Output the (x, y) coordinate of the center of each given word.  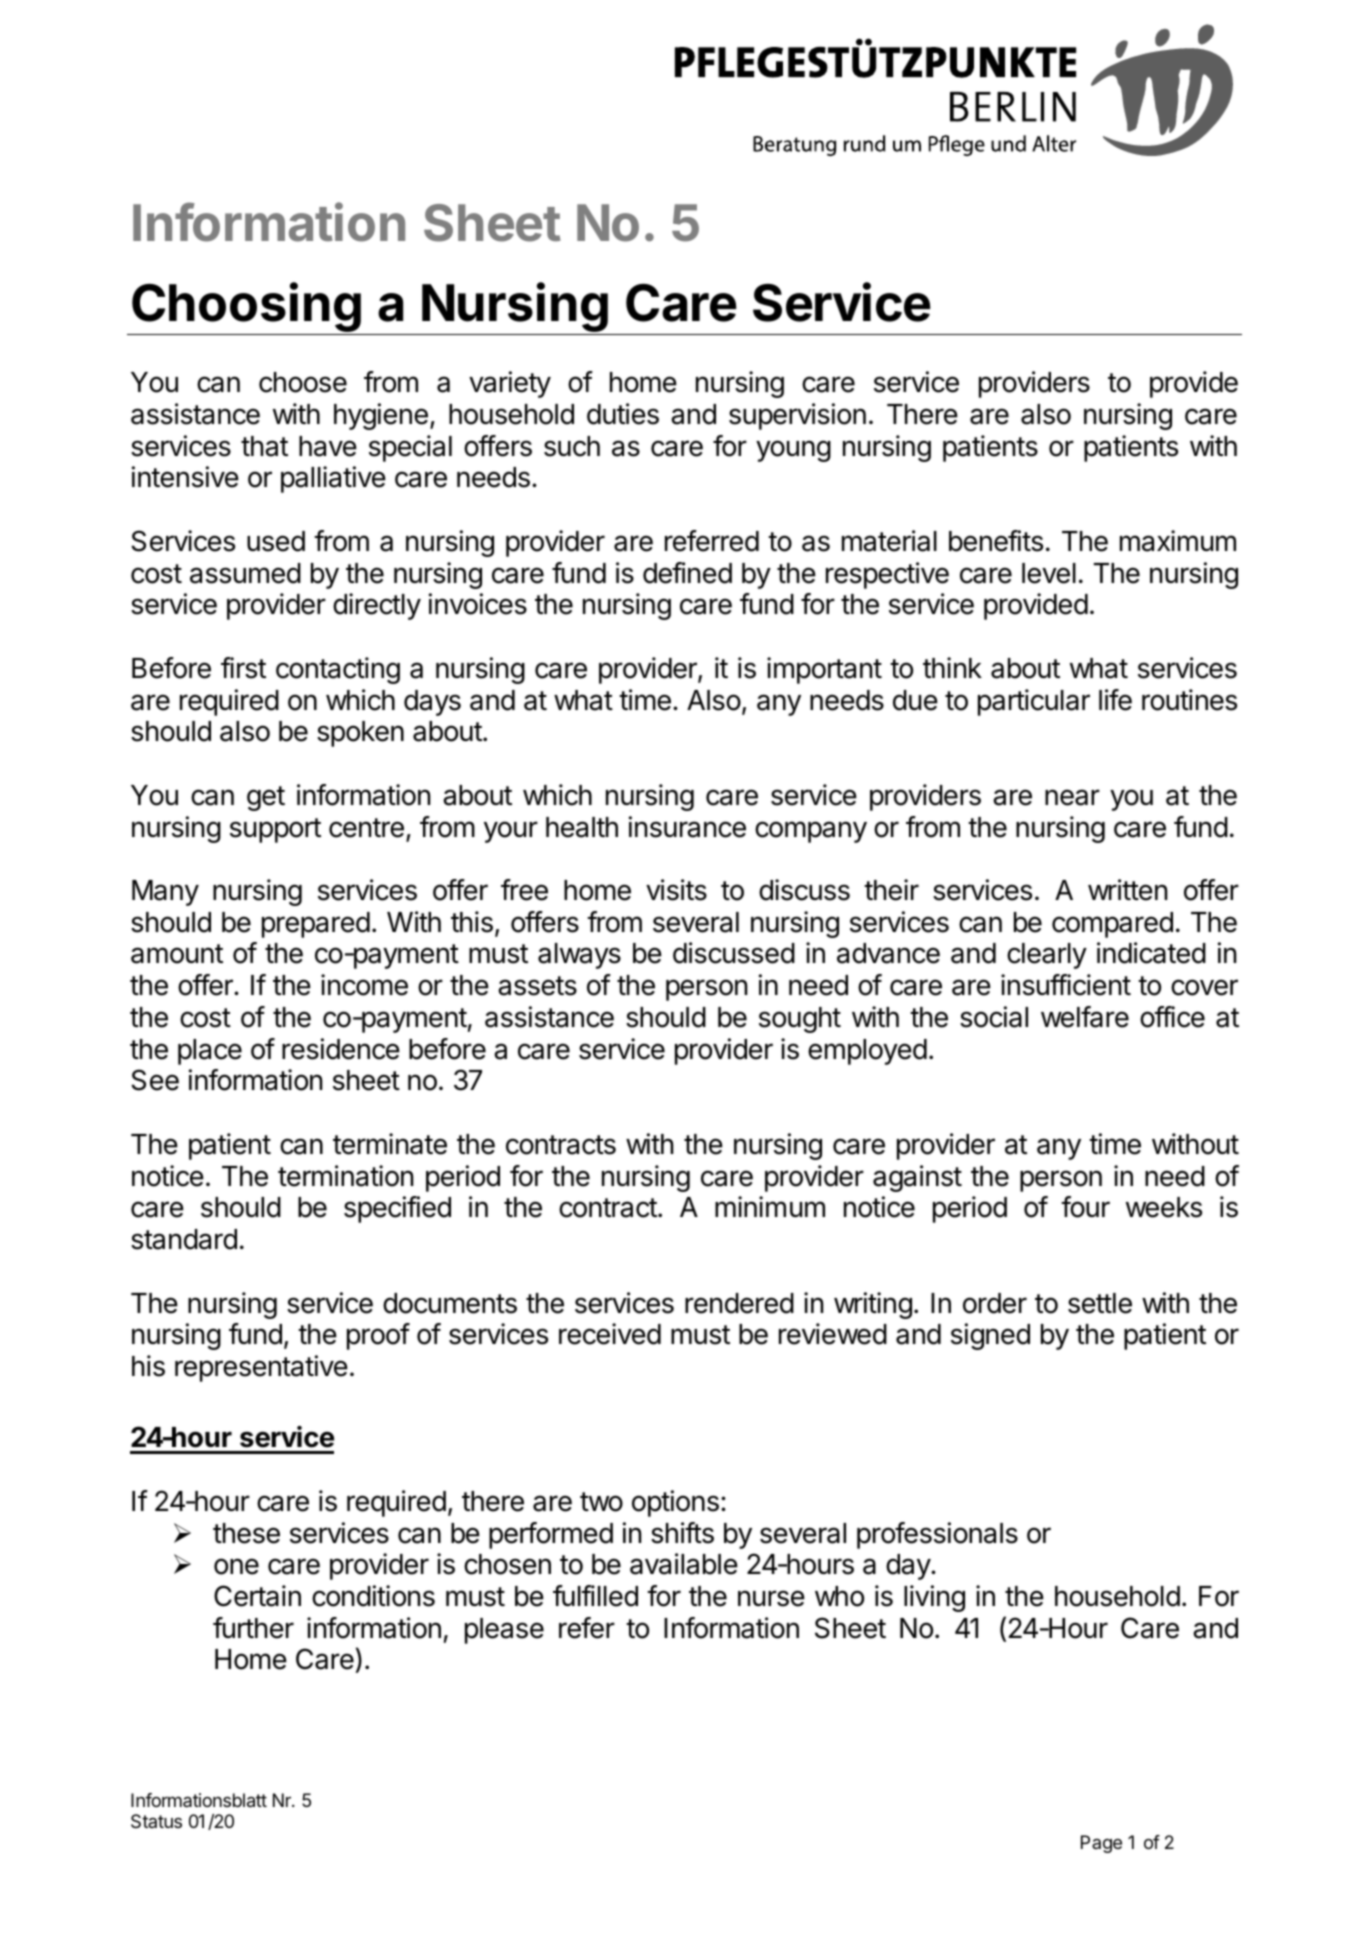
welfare (1085, 1017)
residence (341, 1049)
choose (303, 382)
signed (990, 1336)
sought (800, 1020)
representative (261, 1368)
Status (156, 1821)
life (1115, 700)
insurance (687, 827)
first (243, 668)
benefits (996, 541)
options (675, 1503)
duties (623, 414)
